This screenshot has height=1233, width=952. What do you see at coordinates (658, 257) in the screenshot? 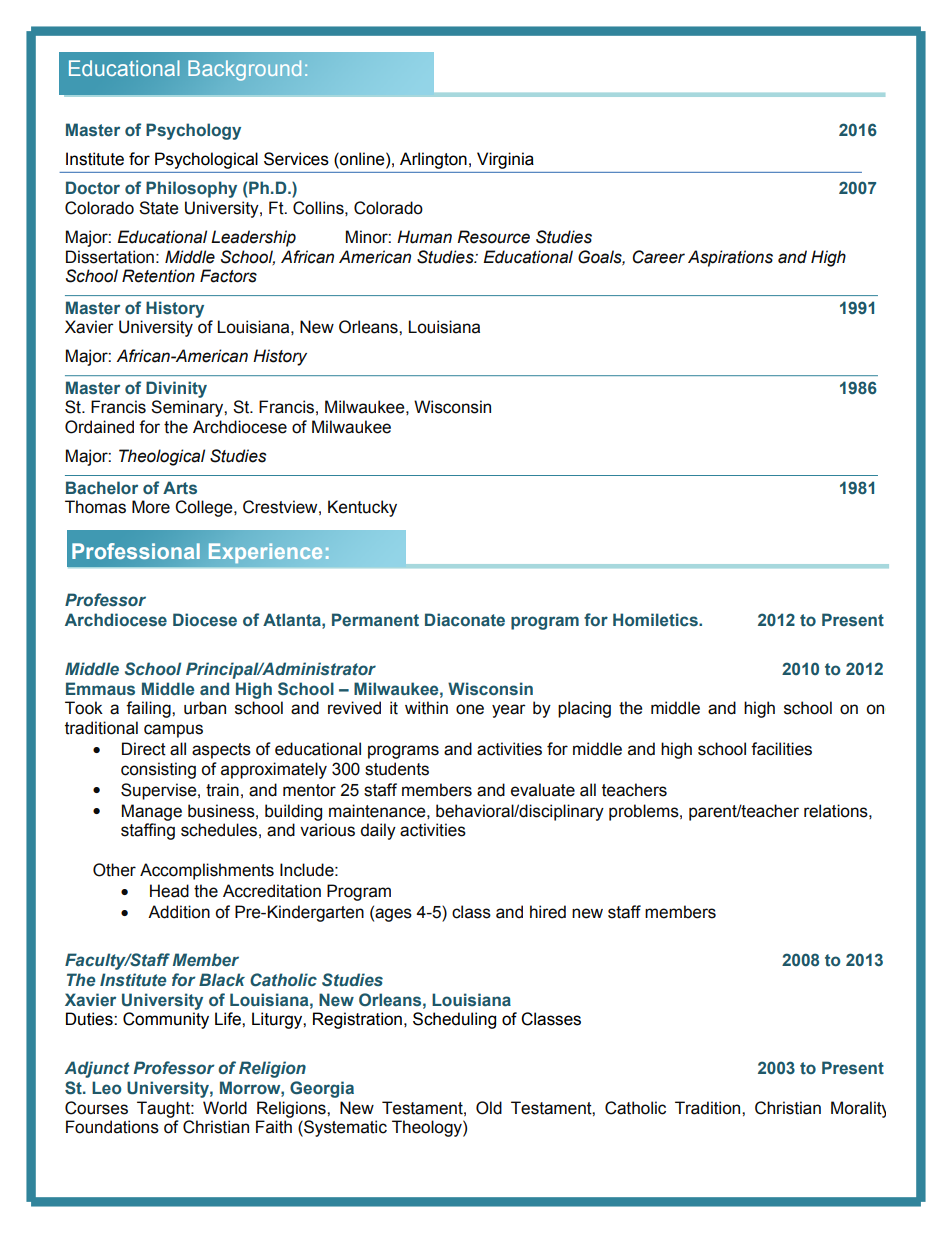
I see `Career` at bounding box center [658, 257].
